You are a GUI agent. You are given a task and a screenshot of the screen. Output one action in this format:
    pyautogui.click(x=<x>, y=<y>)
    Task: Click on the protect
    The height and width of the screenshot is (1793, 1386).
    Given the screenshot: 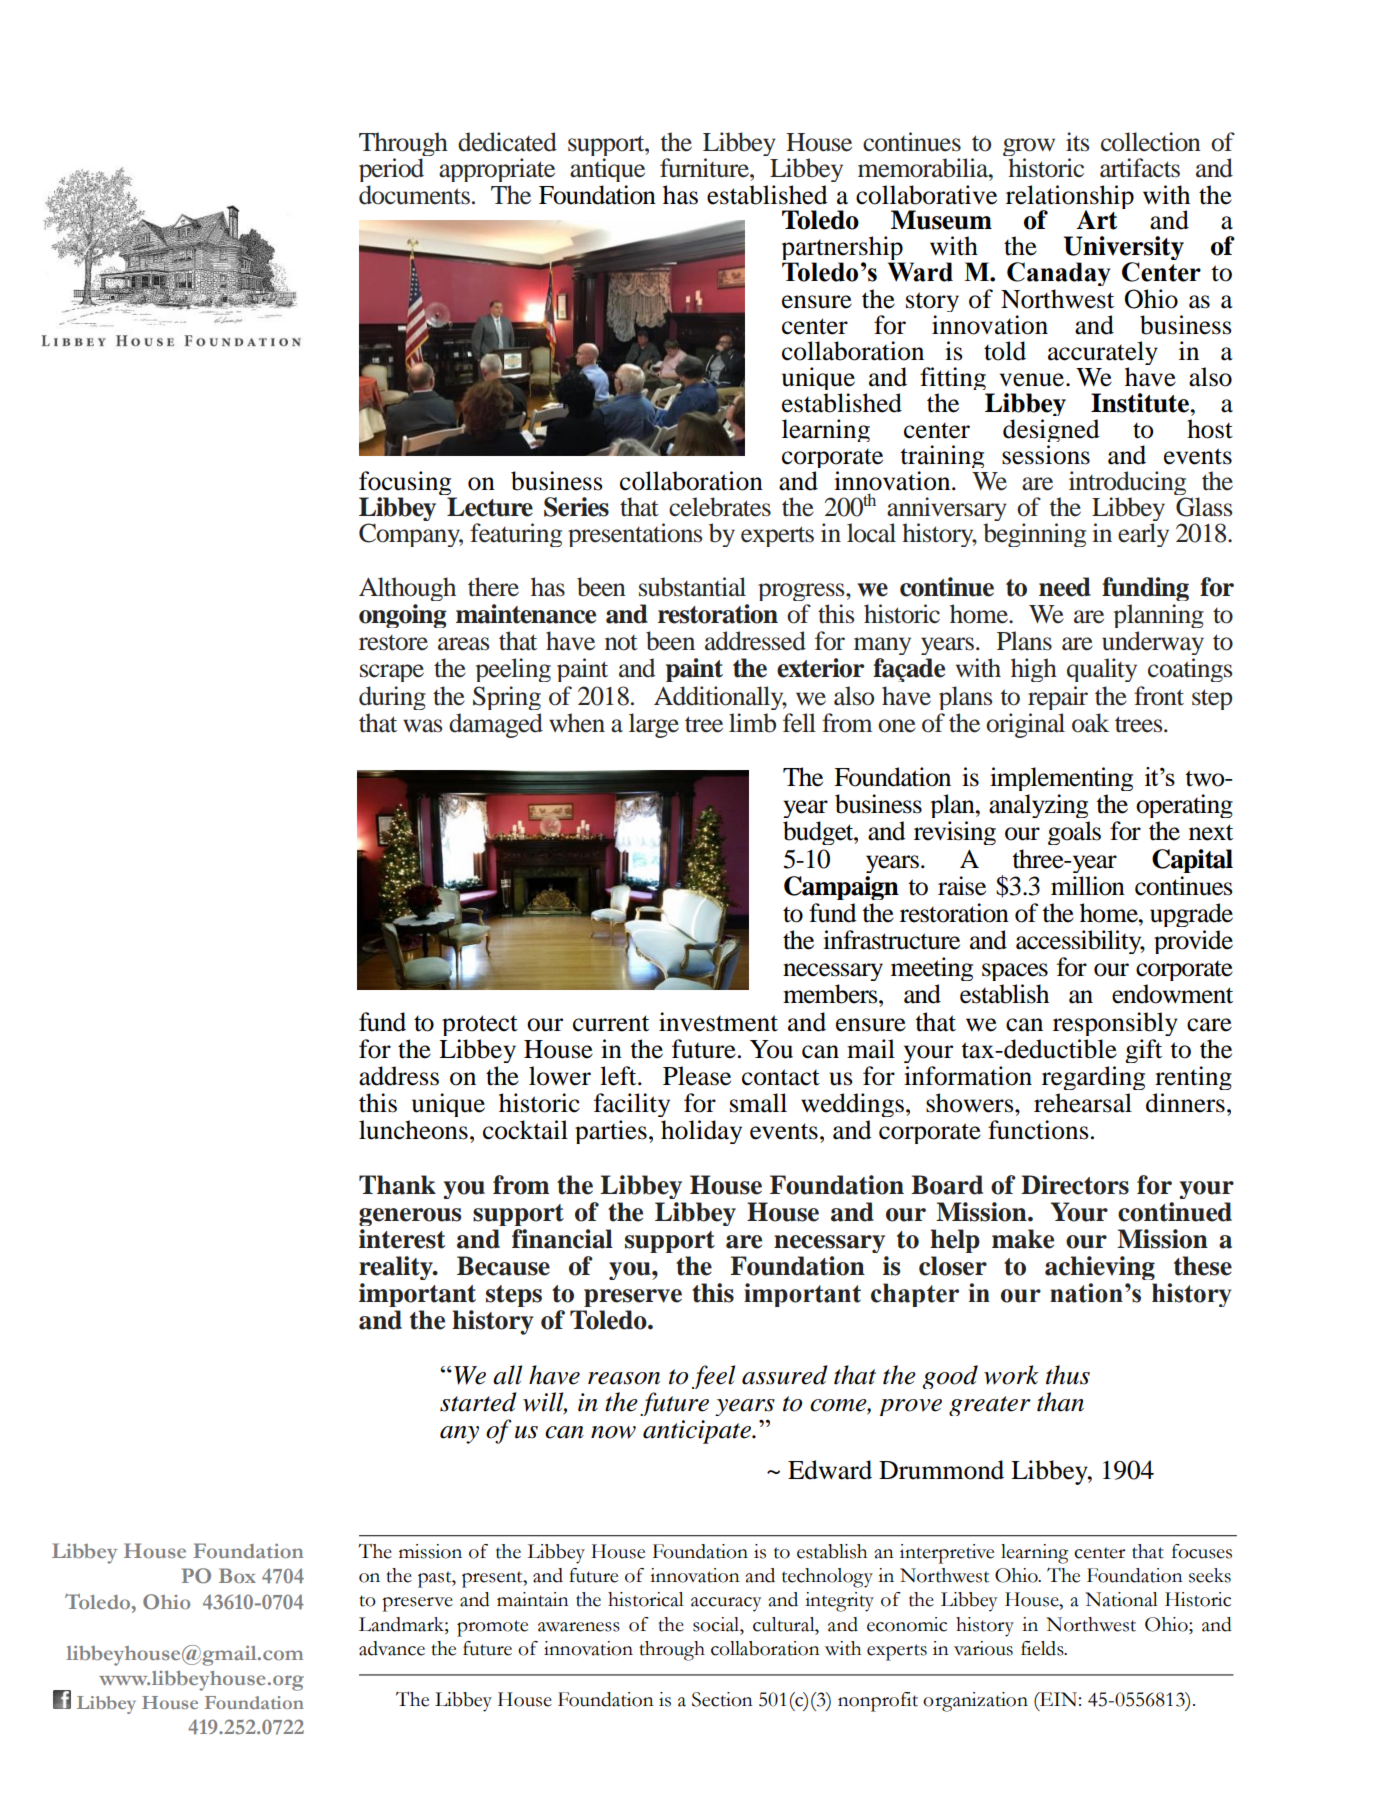 What is the action you would take?
    pyautogui.click(x=480, y=1025)
